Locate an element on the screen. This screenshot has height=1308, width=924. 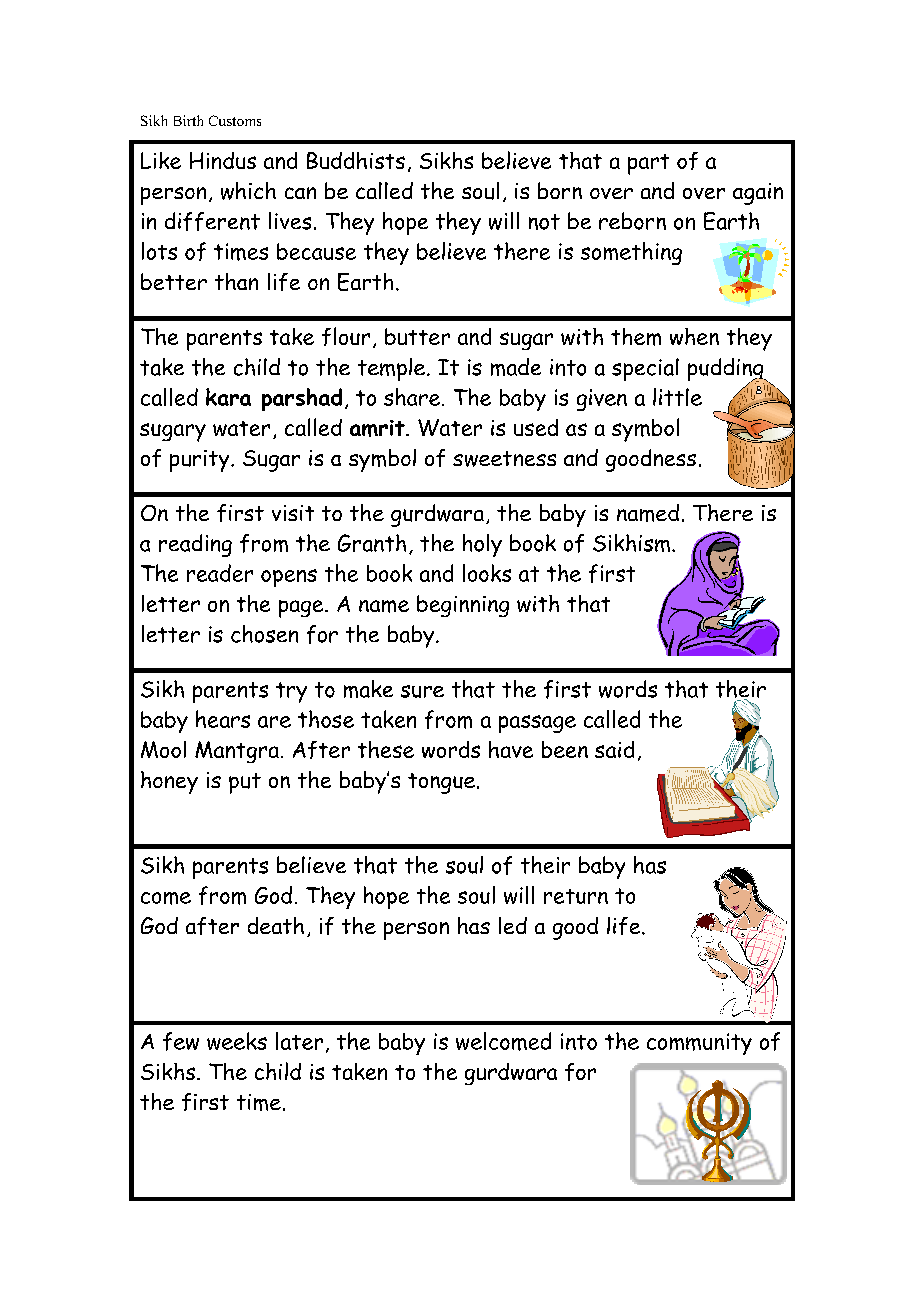
tongue is located at coordinates (441, 783).
